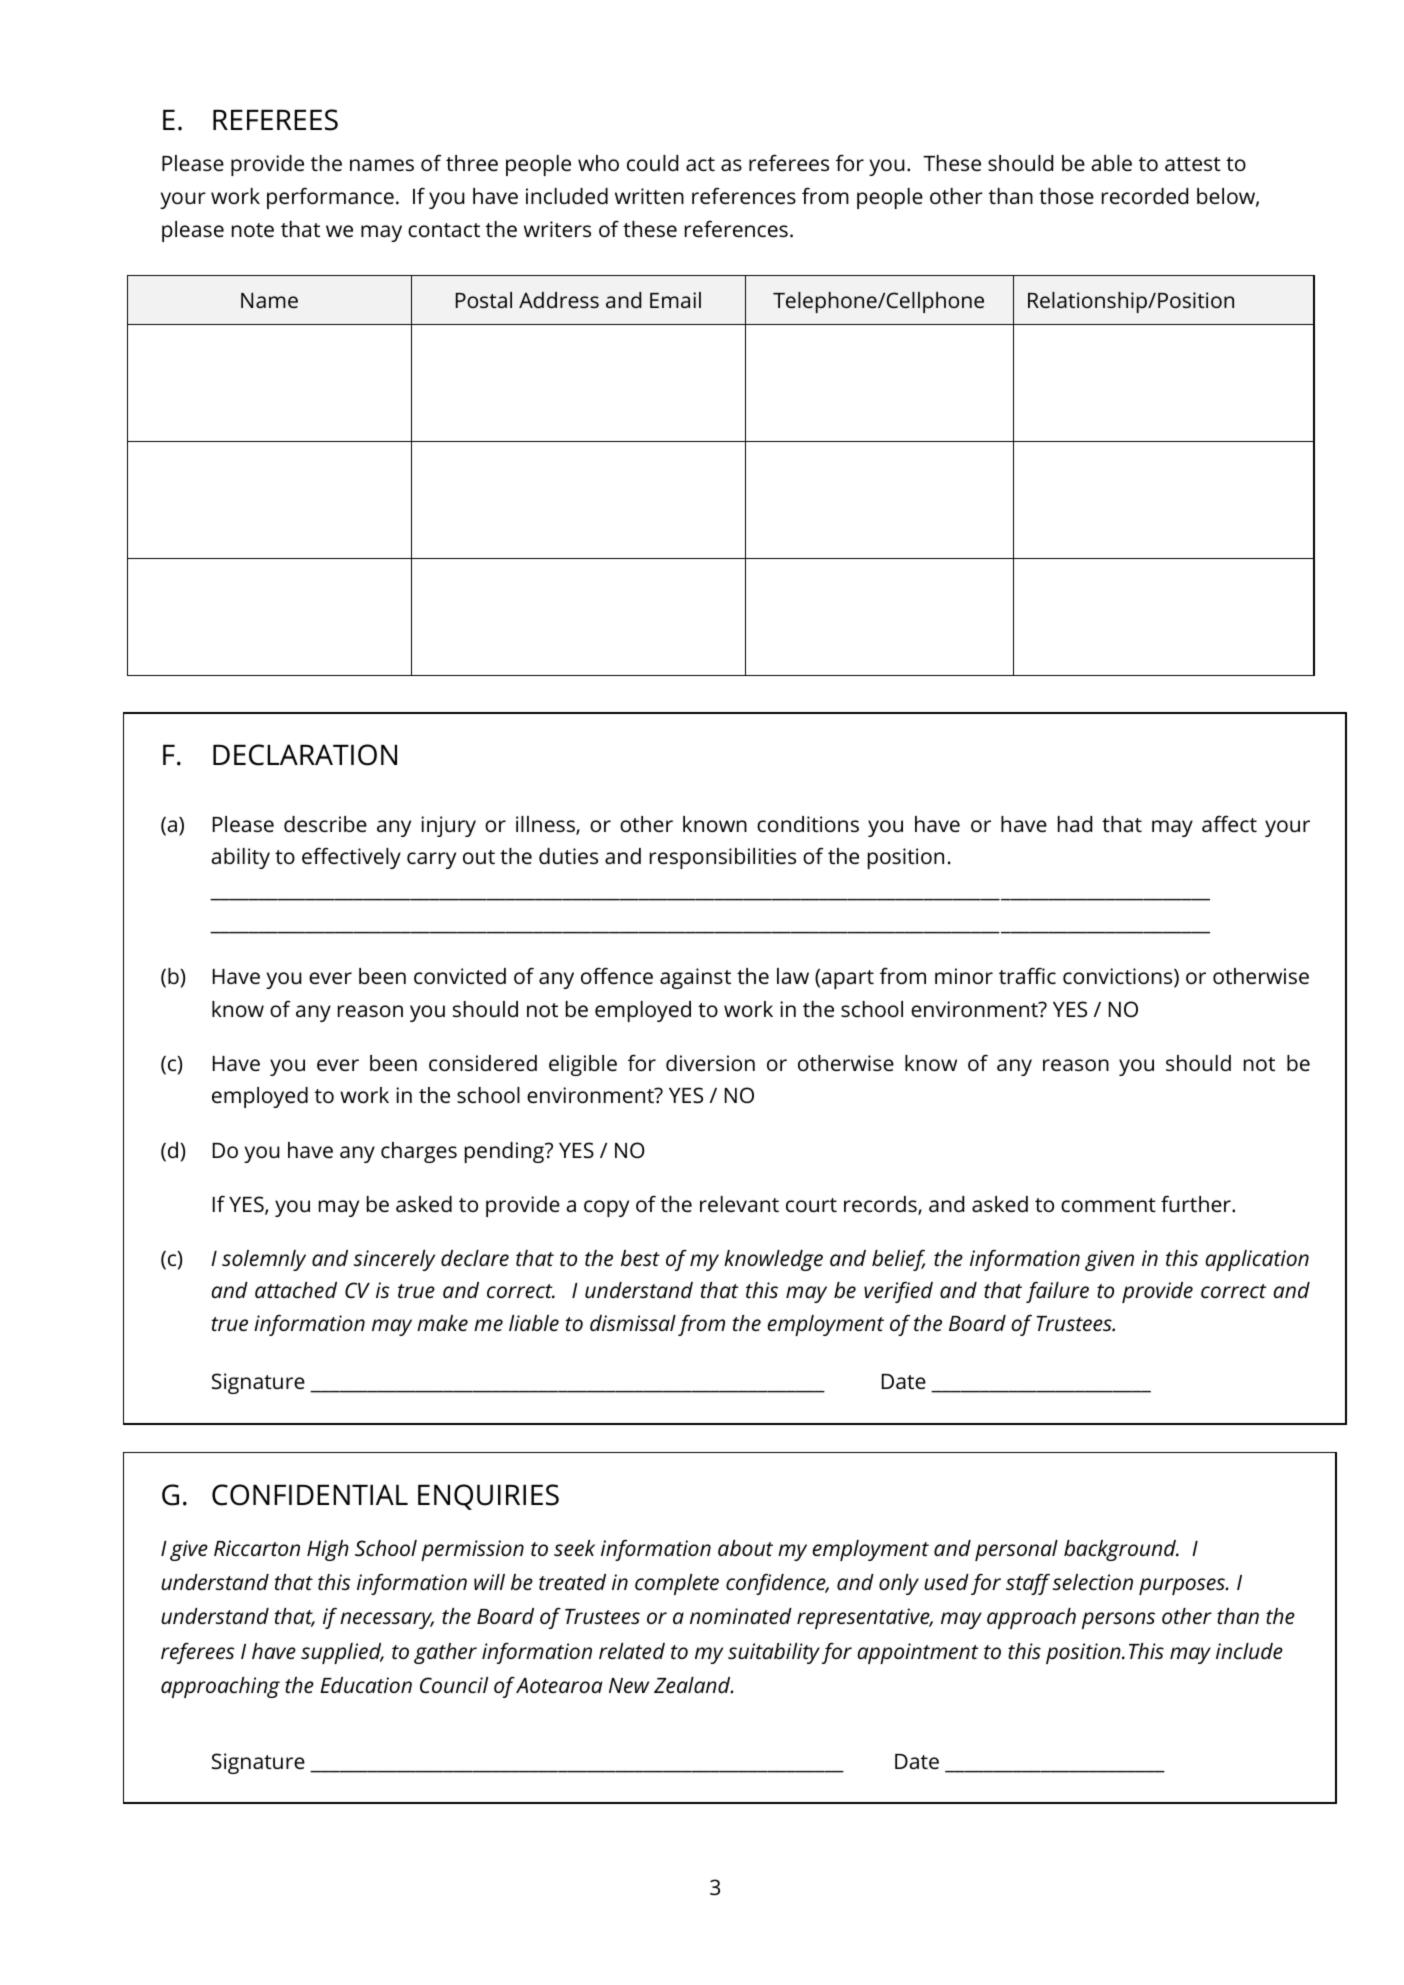  Describe the element at coordinates (633, 1323) in the document. I see `dismissal` at that location.
